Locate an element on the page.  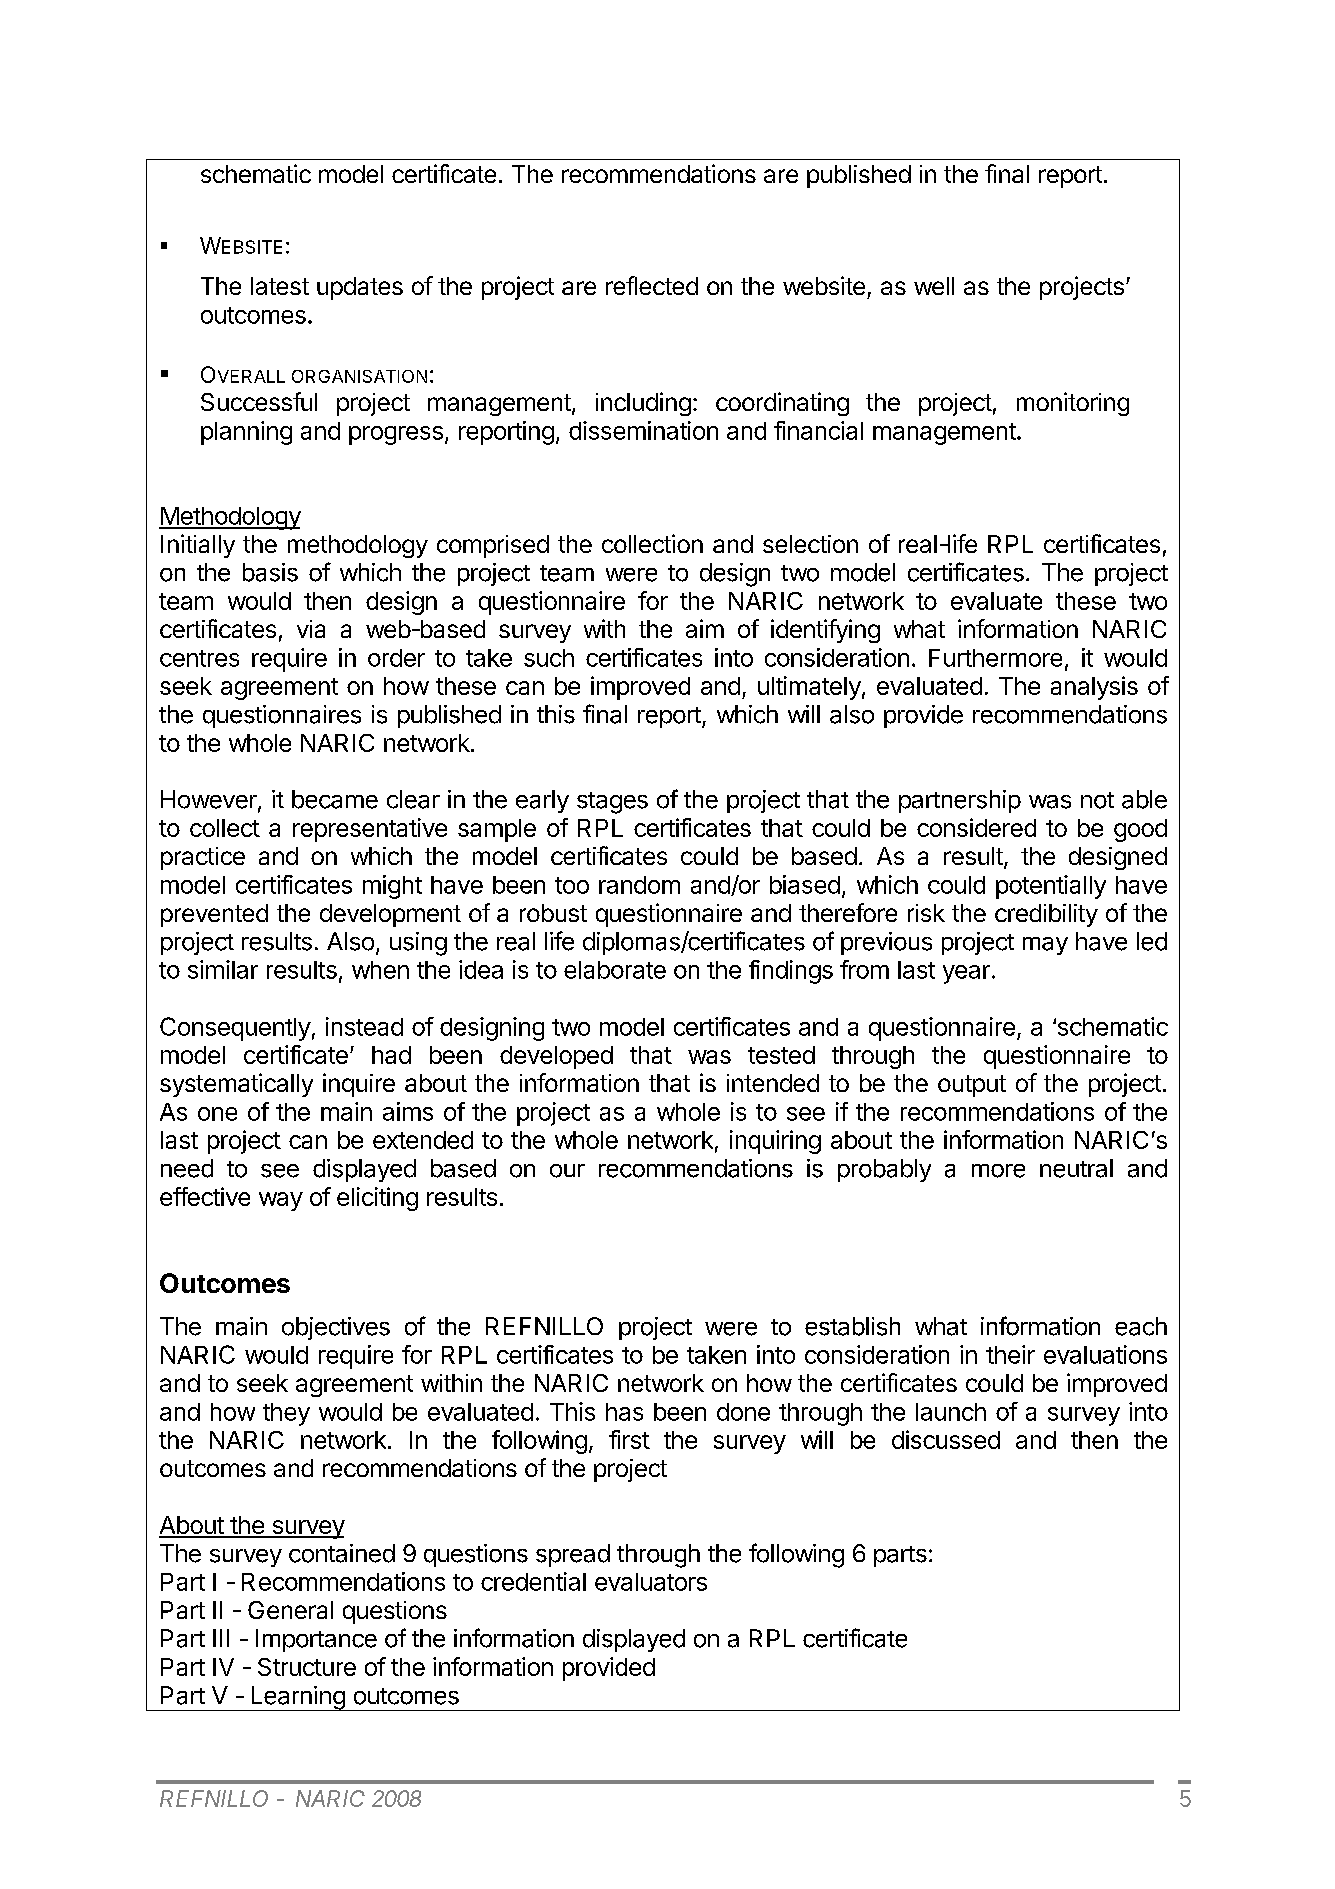
stages is located at coordinates (612, 803).
